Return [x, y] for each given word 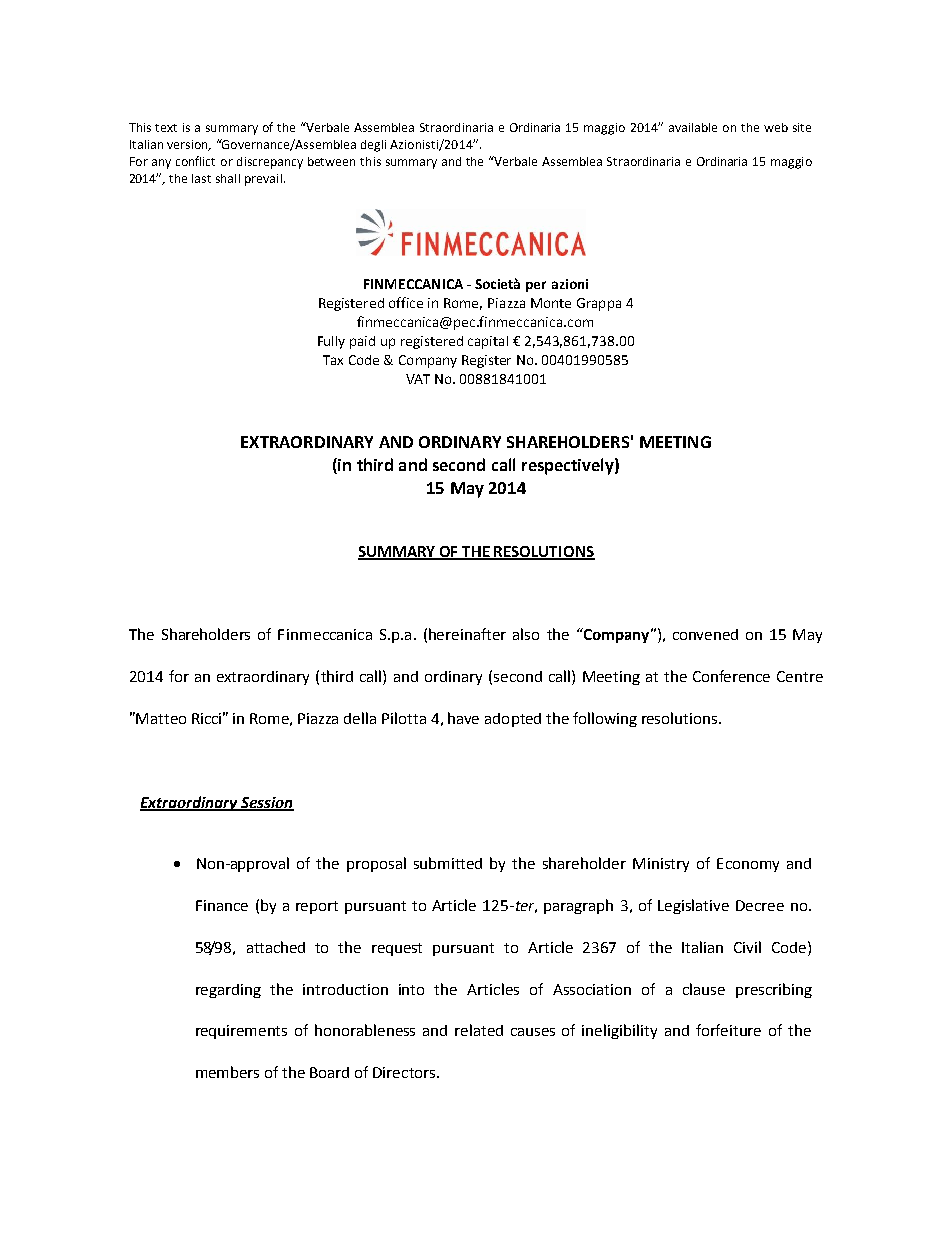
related [479, 1030]
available [693, 127]
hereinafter [467, 634]
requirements [241, 1032]
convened [705, 634]
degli [373, 146]
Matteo [161, 718]
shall [228, 178]
